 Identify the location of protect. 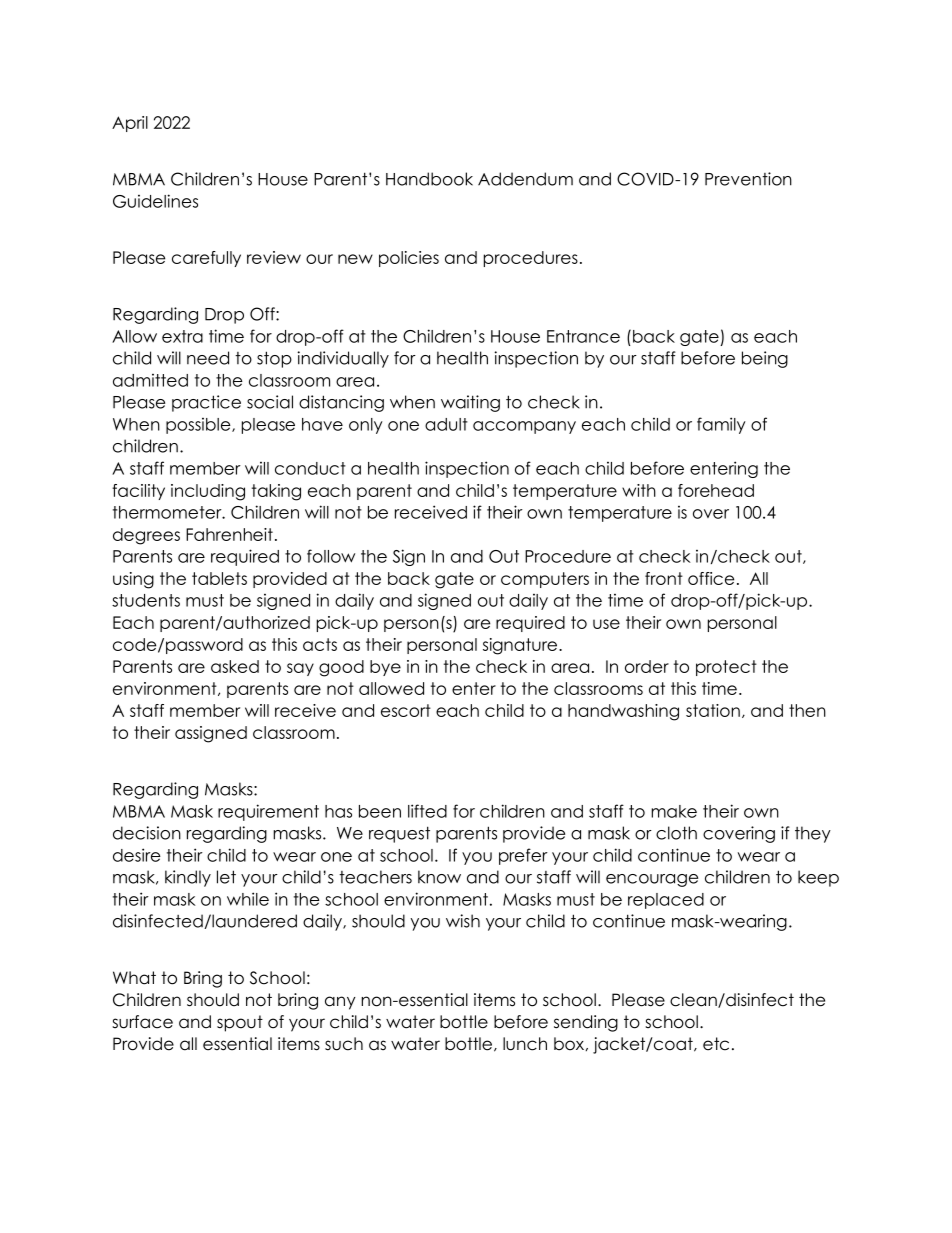
(726, 668).
